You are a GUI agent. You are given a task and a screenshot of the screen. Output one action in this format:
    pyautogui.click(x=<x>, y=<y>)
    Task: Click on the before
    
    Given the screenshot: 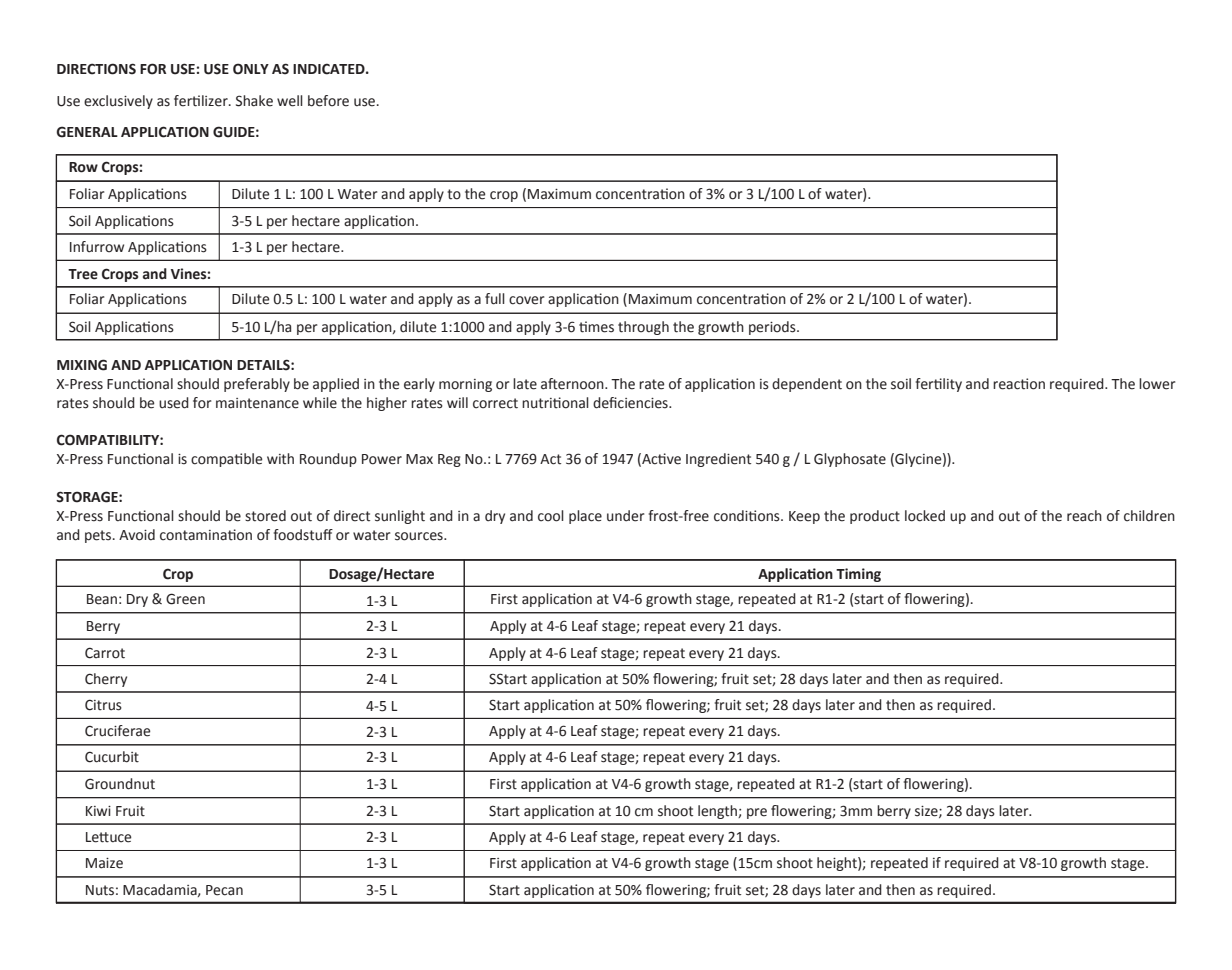 What is the action you would take?
    pyautogui.click(x=328, y=101)
